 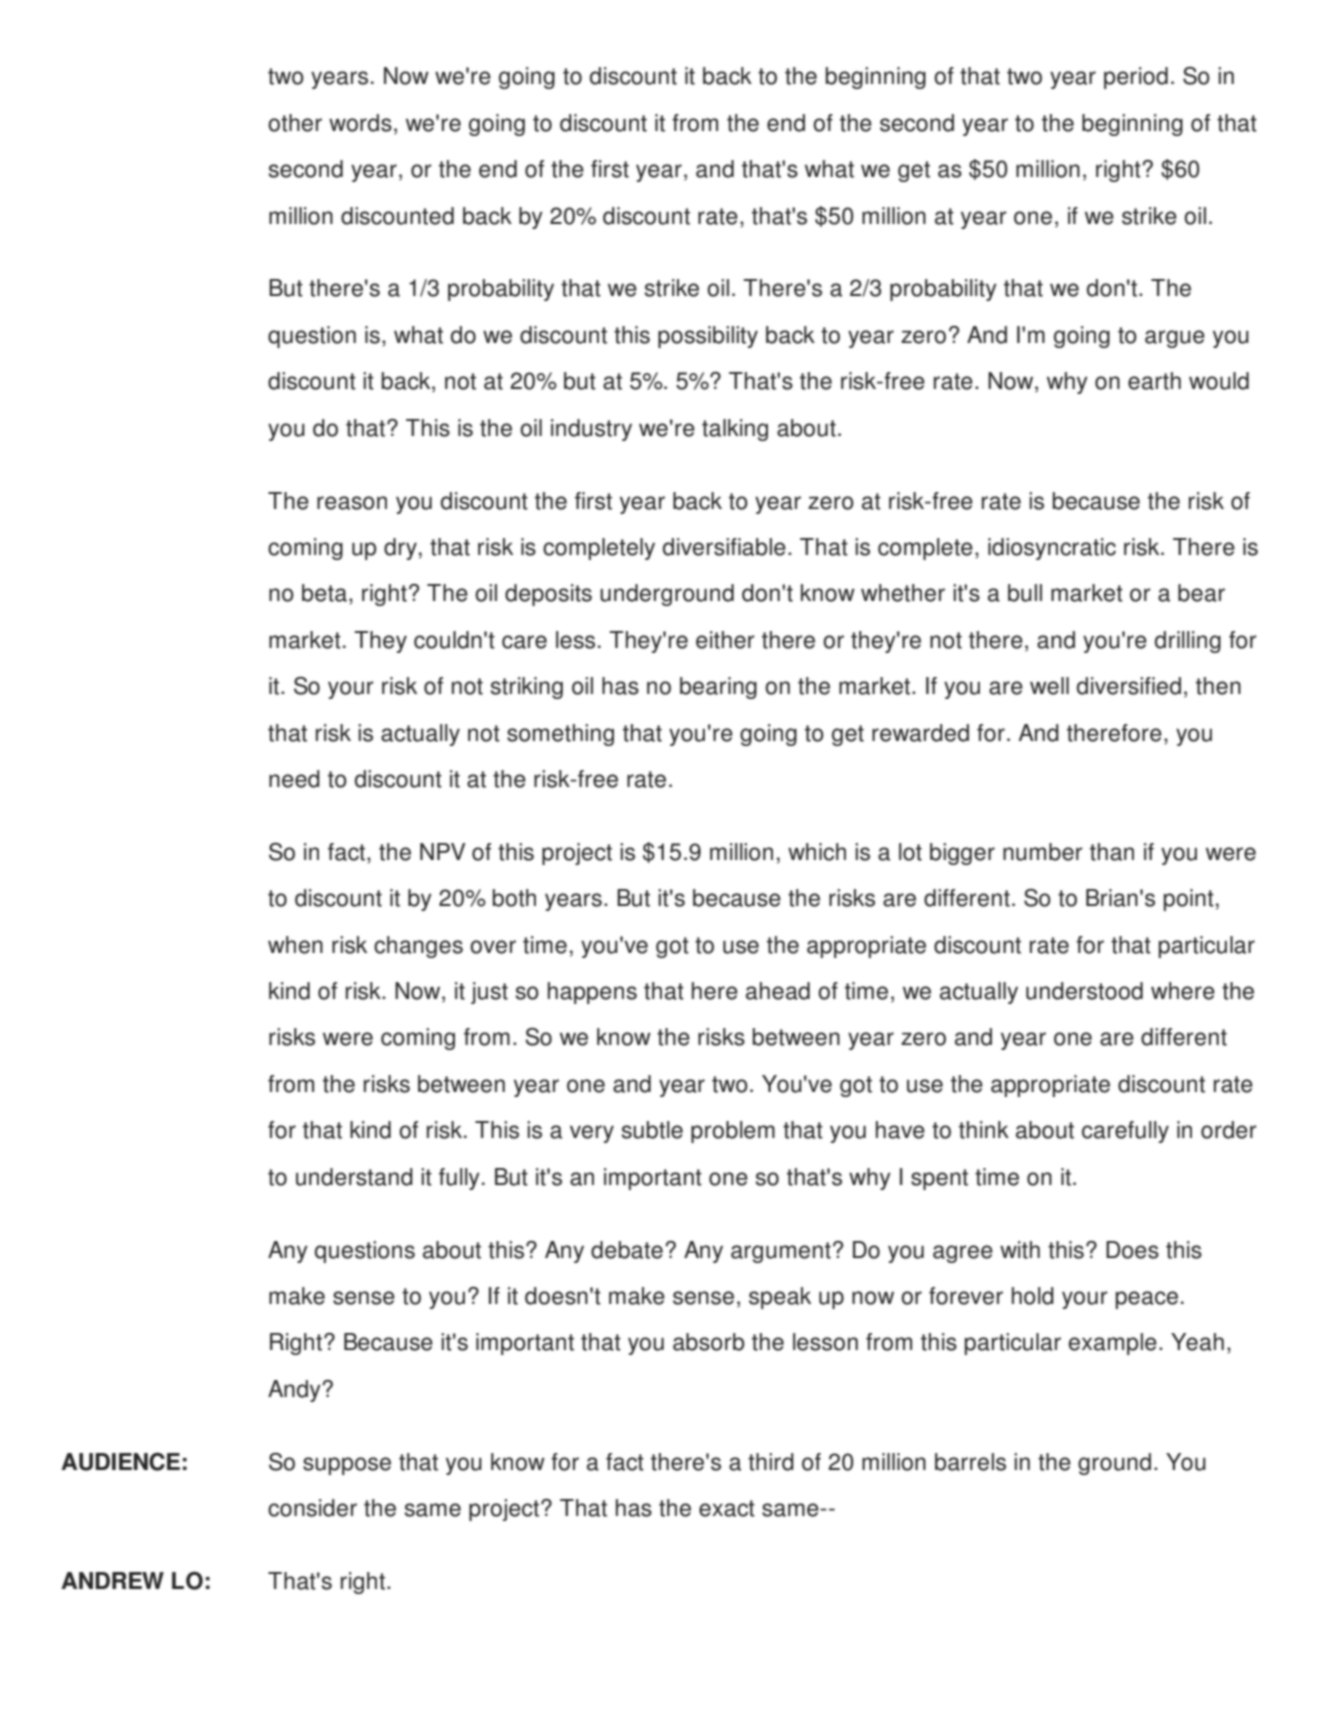 I want to click on than, so click(x=1112, y=852).
